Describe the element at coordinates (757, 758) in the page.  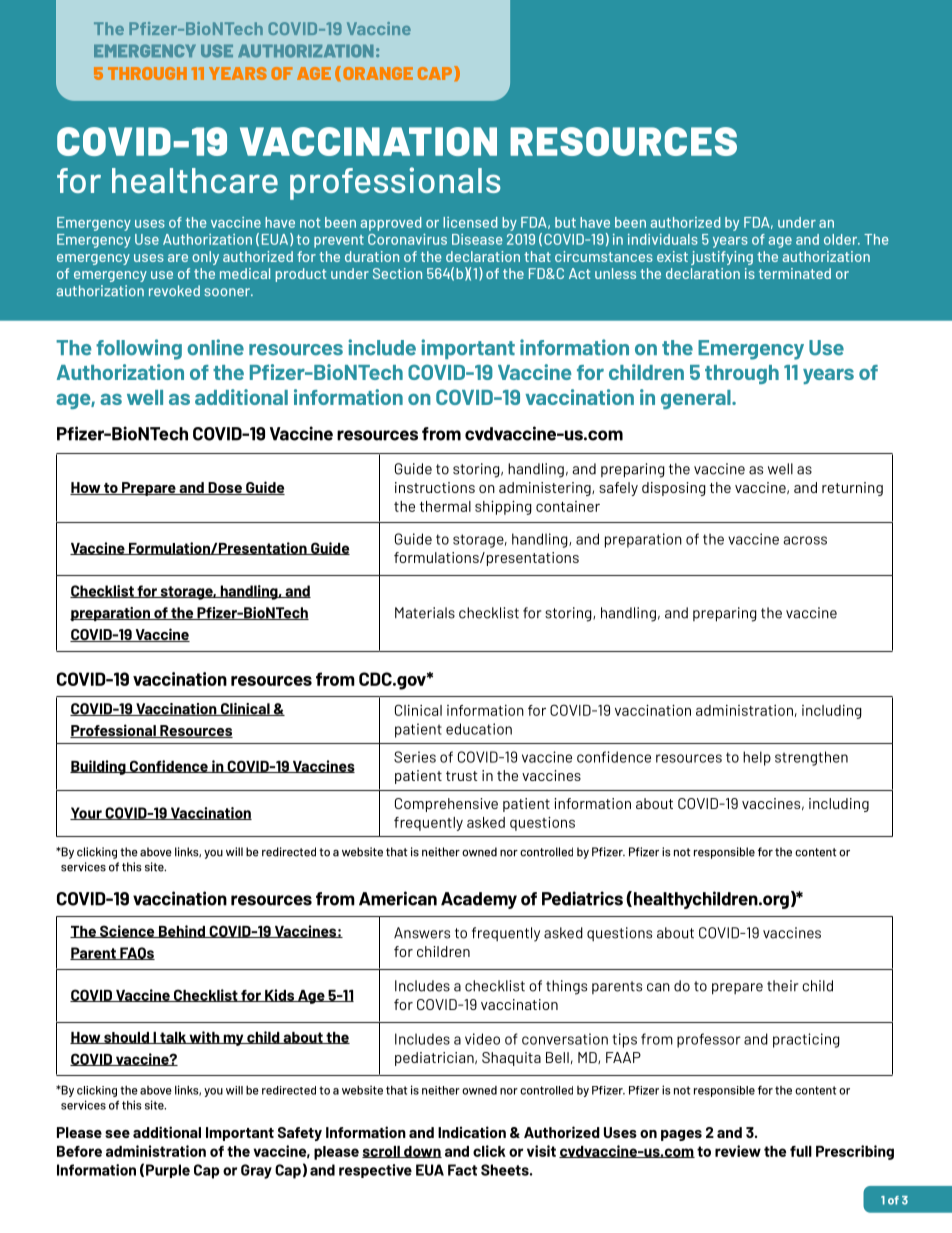
I see `help` at that location.
